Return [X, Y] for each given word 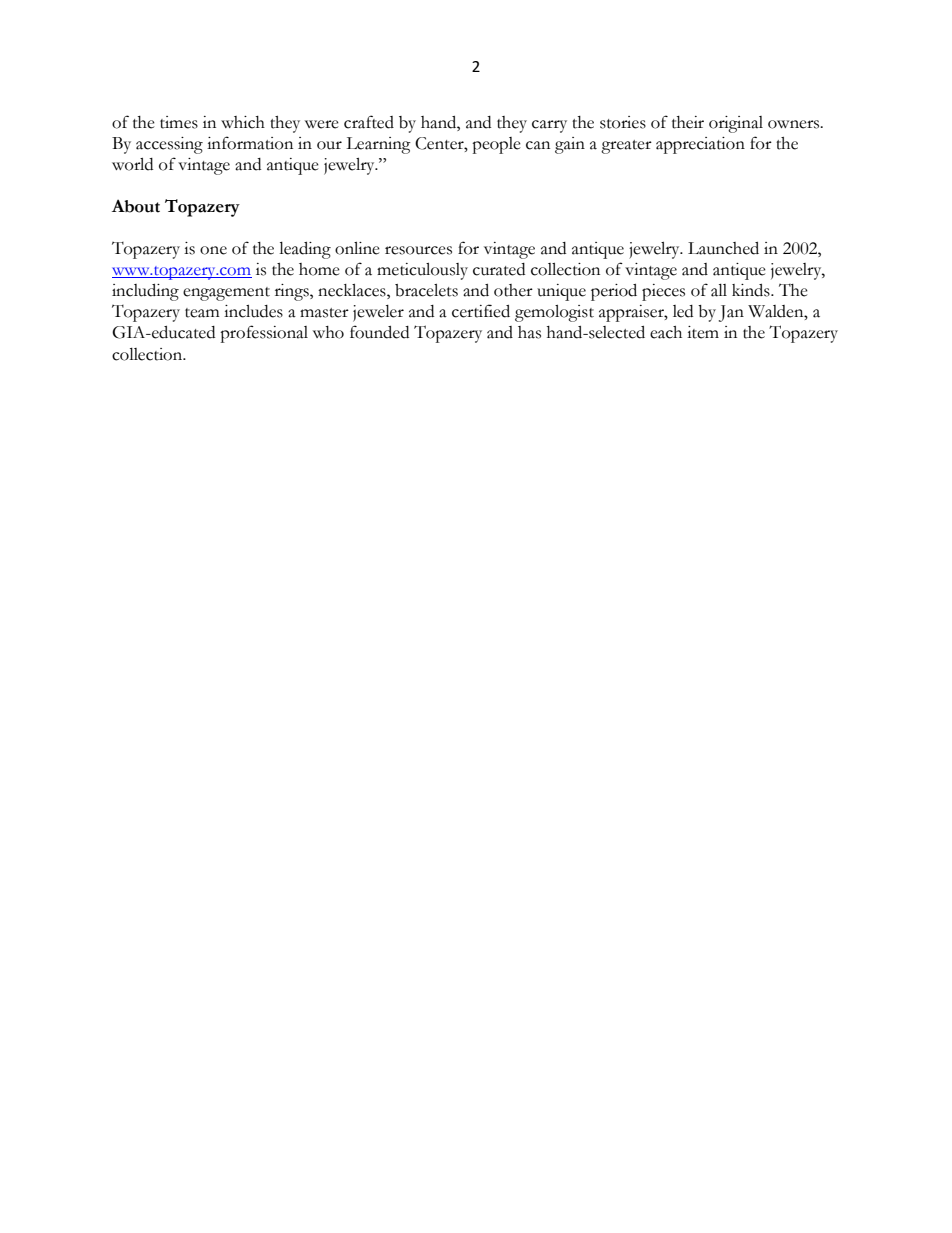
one [213, 250]
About [136, 206]
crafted [369, 122]
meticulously [422, 271]
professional [264, 334]
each [666, 332]
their [688, 122]
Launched [723, 248]
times [179, 122]
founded [379, 332]
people [496, 145]
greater [626, 147]
